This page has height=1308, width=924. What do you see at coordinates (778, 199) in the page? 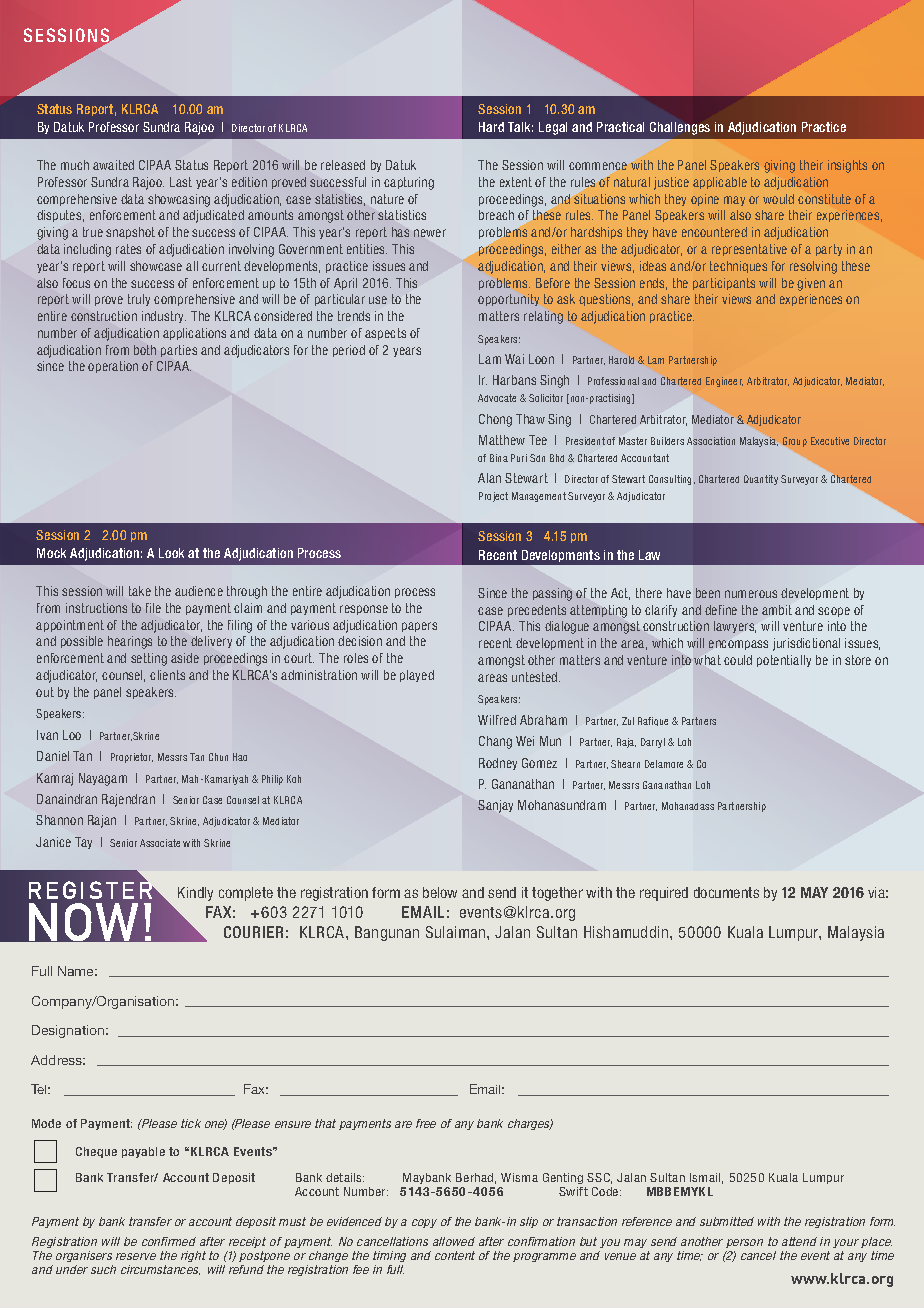
I see `would` at bounding box center [778, 199].
